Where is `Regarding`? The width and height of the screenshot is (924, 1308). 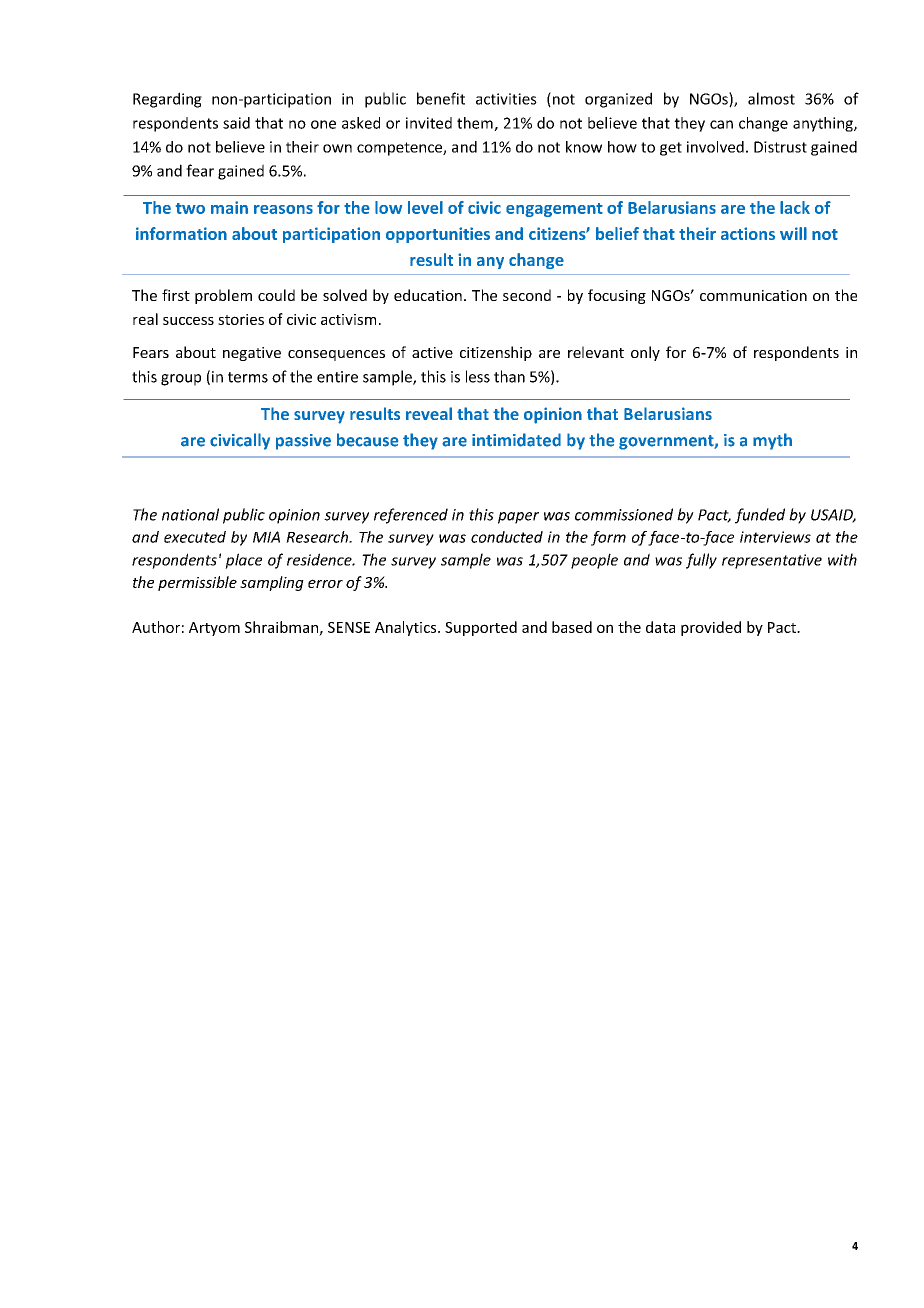 Regarding is located at coordinates (167, 100).
